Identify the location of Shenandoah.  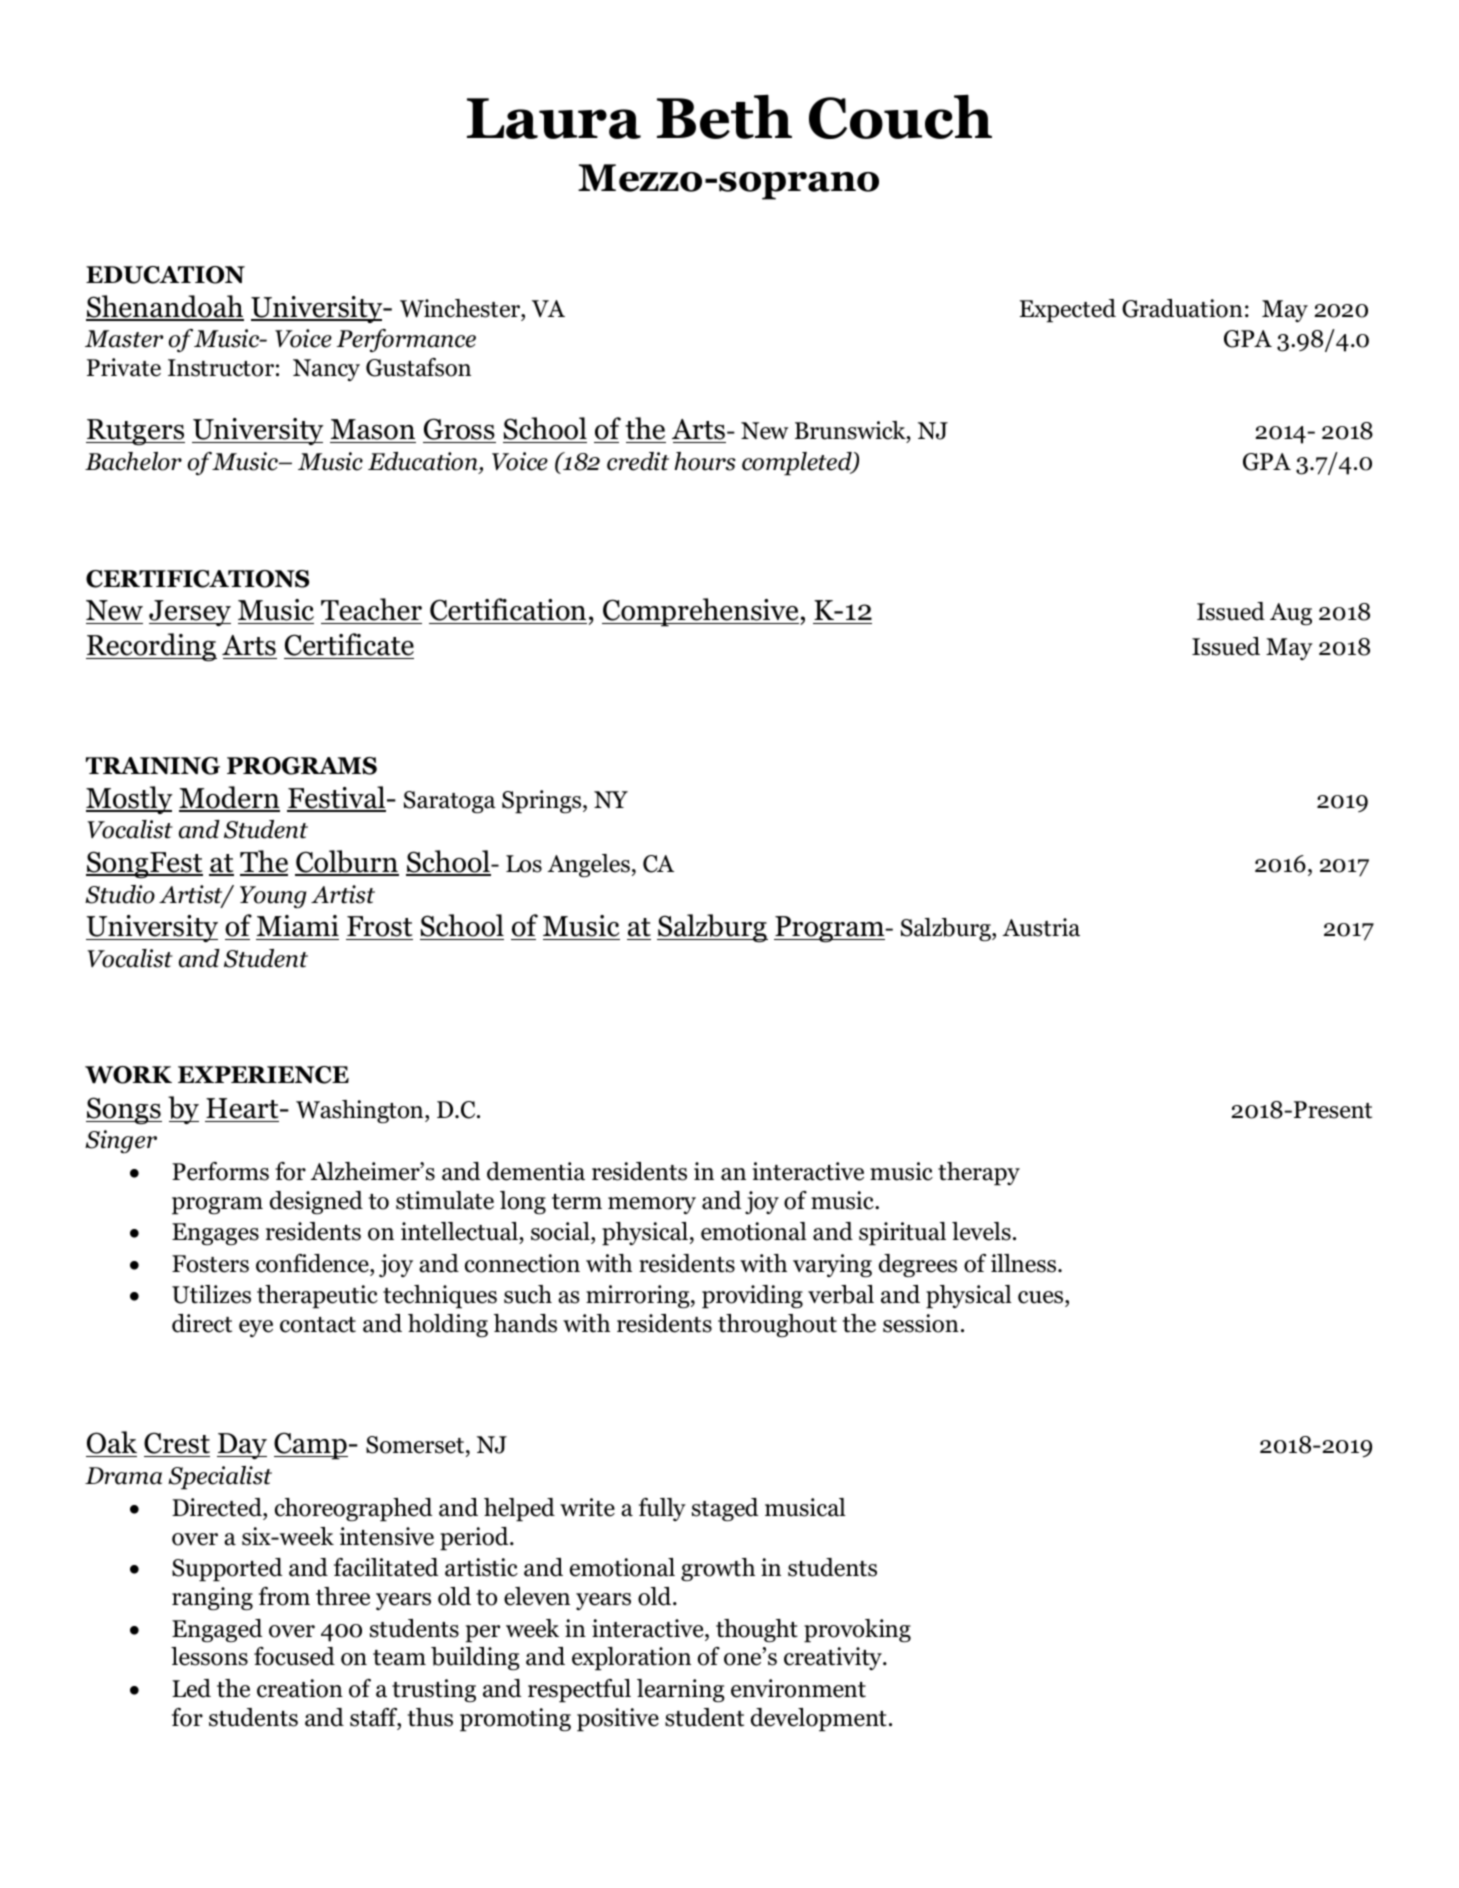
(165, 307).
